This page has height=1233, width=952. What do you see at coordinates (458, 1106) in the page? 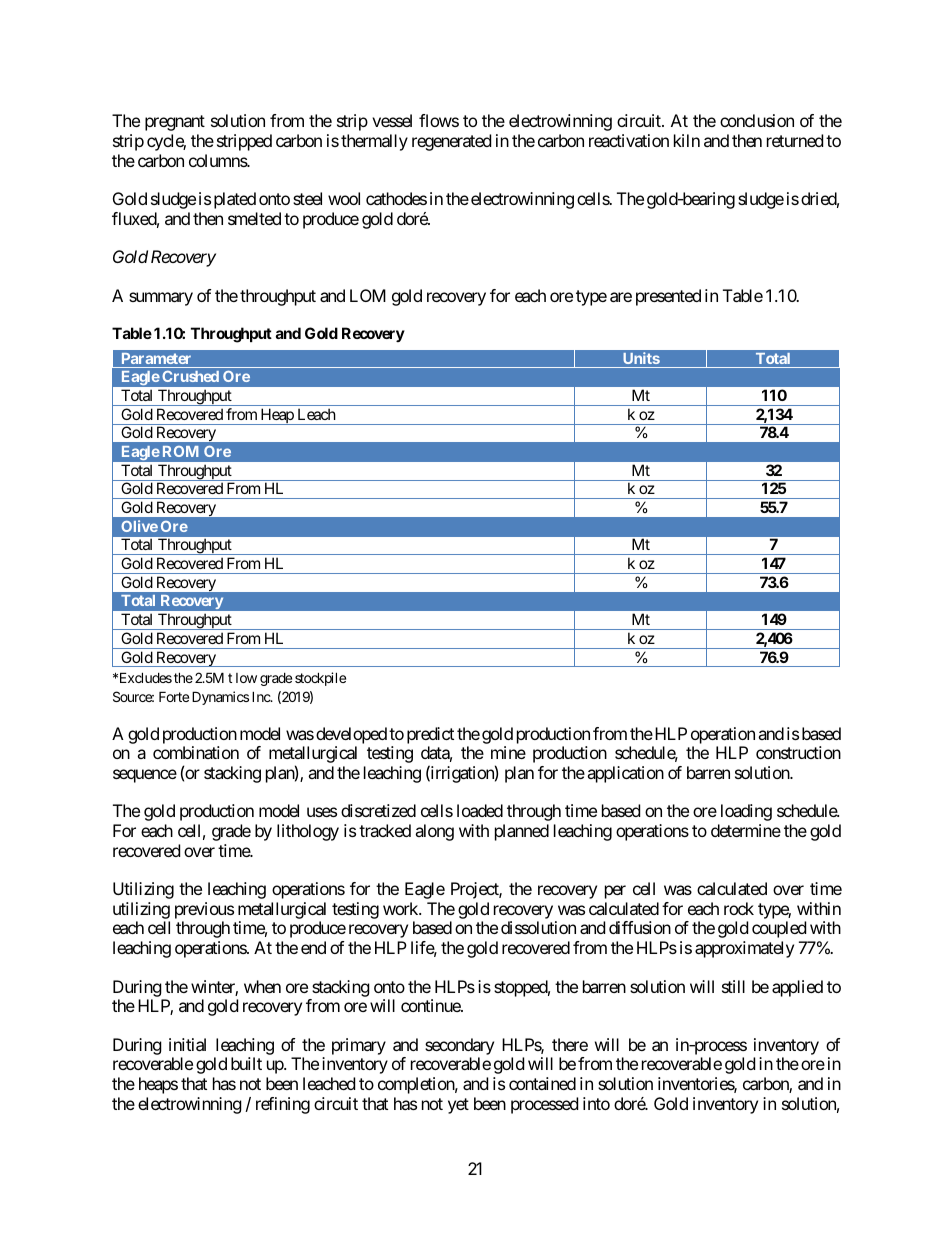
I see `yet` at bounding box center [458, 1106].
